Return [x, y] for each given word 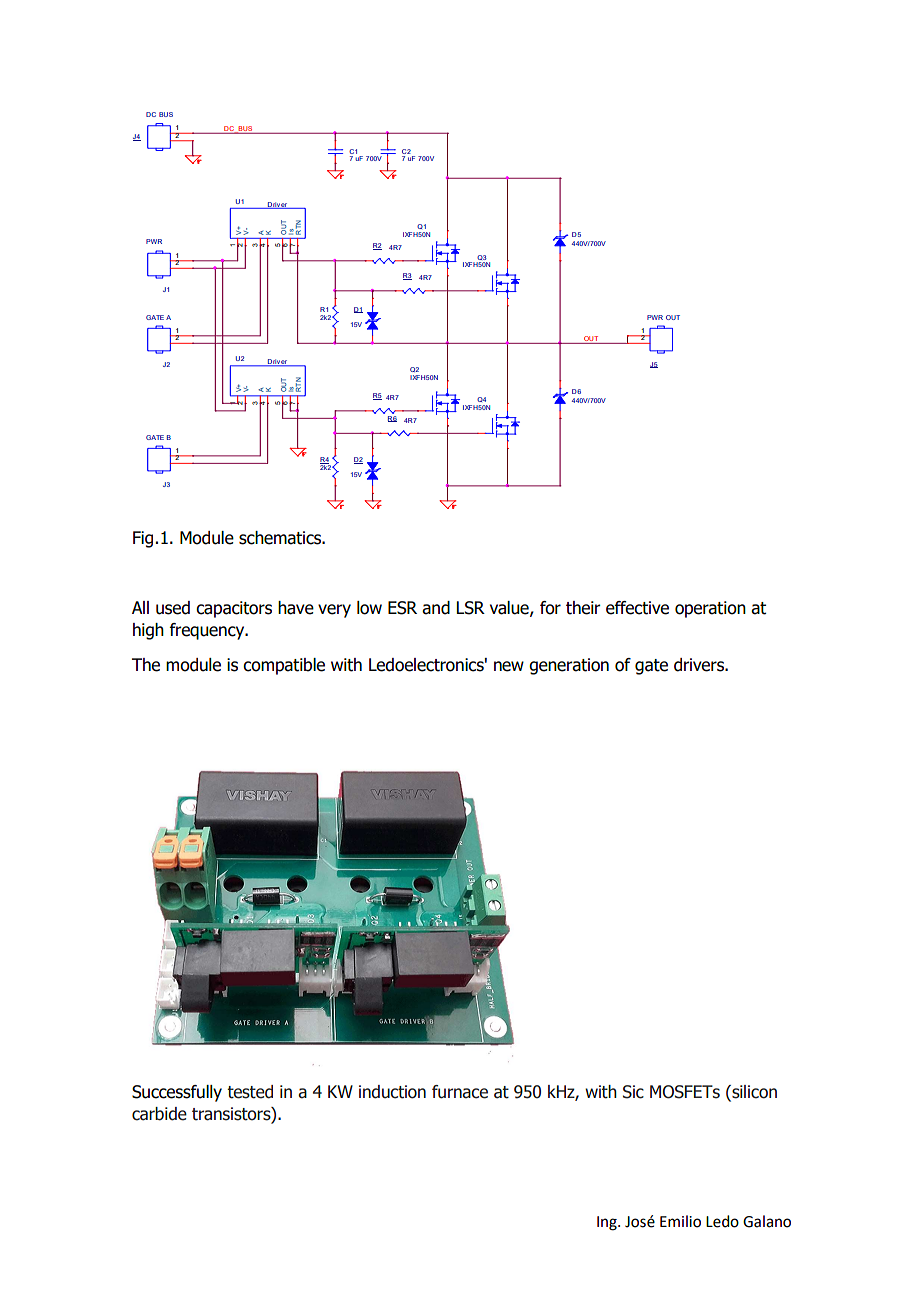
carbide [159, 1114]
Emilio [680, 1221]
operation [710, 609]
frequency [208, 631]
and [436, 608]
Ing [608, 1223]
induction [392, 1092]
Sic [633, 1092]
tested [250, 1092]
